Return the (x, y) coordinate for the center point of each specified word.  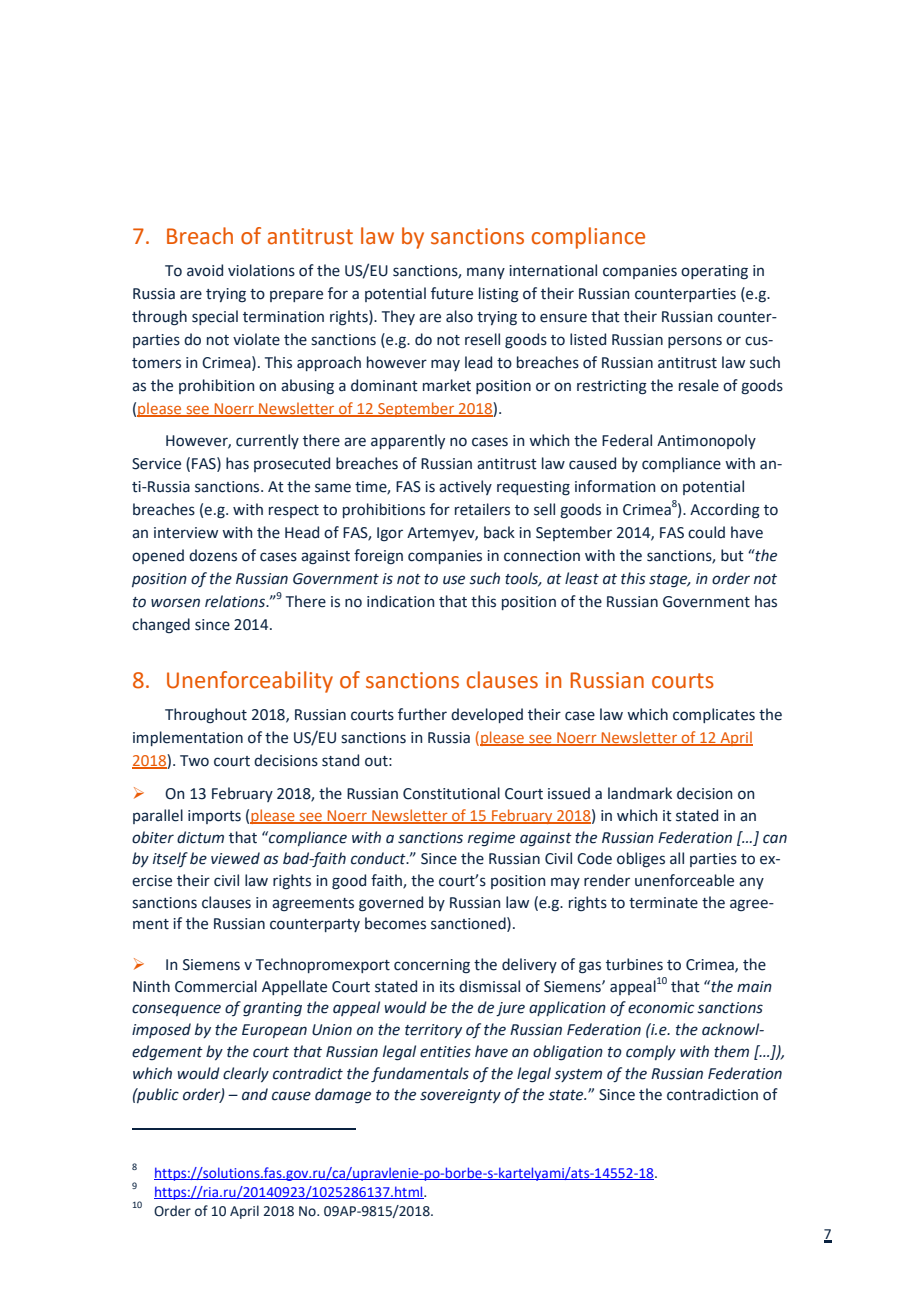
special (215, 317)
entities (445, 1052)
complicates (714, 715)
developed (487, 715)
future (452, 293)
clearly (246, 1074)
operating (714, 272)
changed (161, 626)
